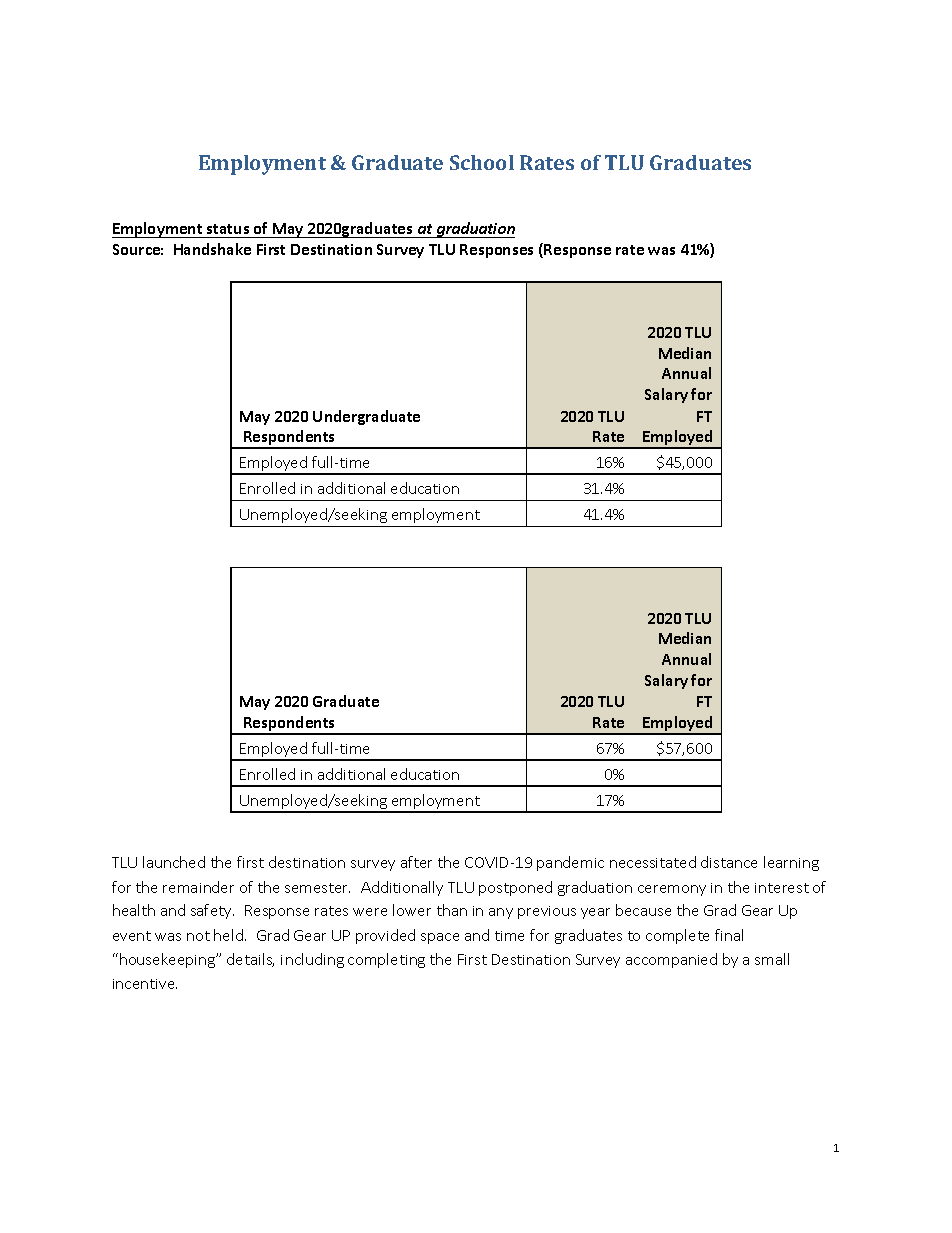 The image size is (952, 1233). What do you see at coordinates (212, 249) in the screenshot?
I see `Handshake` at bounding box center [212, 249].
